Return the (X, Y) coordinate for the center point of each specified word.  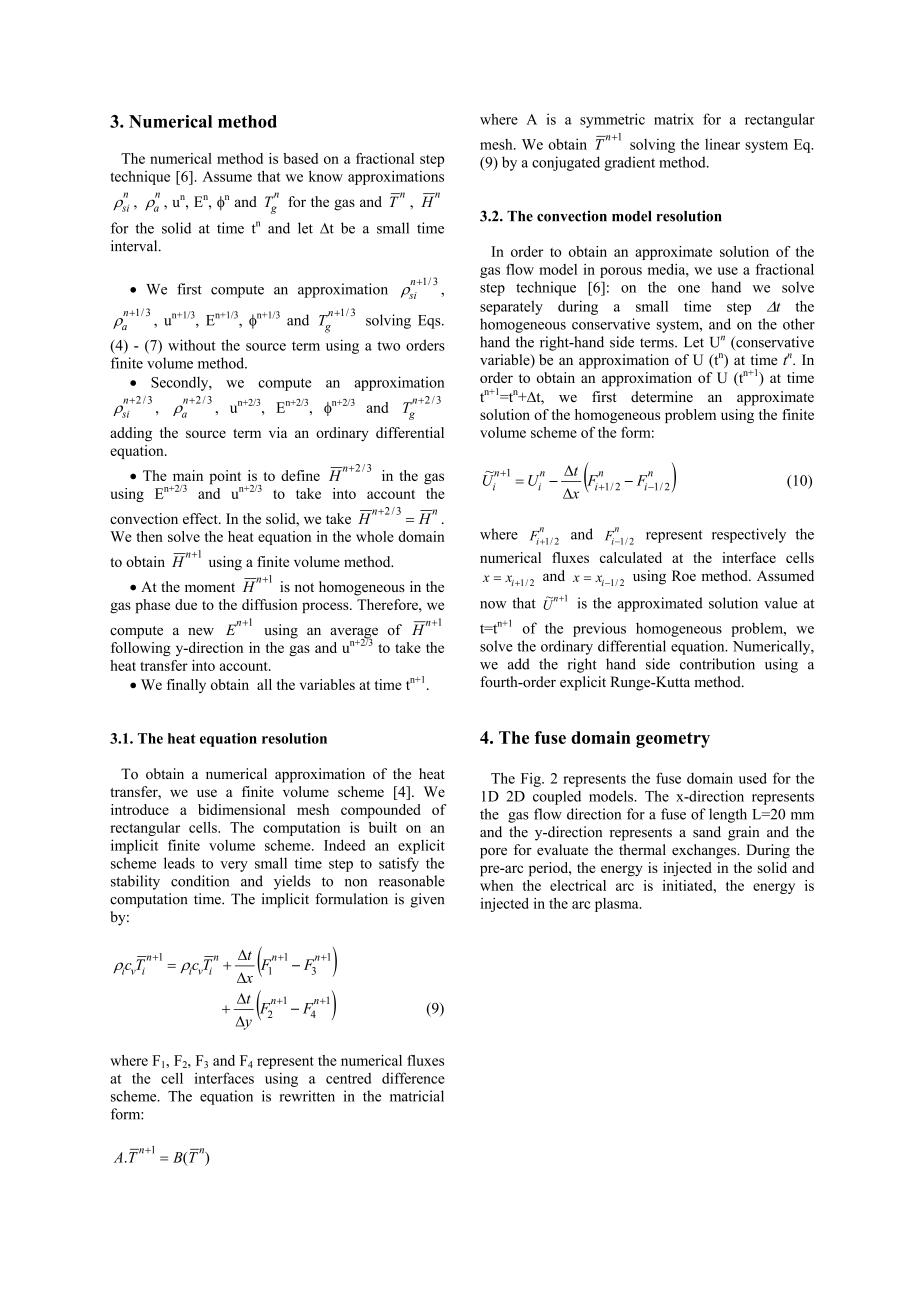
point (225, 477)
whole (375, 536)
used (753, 778)
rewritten (307, 1096)
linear (722, 144)
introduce (140, 809)
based (300, 158)
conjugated (566, 163)
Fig (532, 779)
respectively (749, 535)
